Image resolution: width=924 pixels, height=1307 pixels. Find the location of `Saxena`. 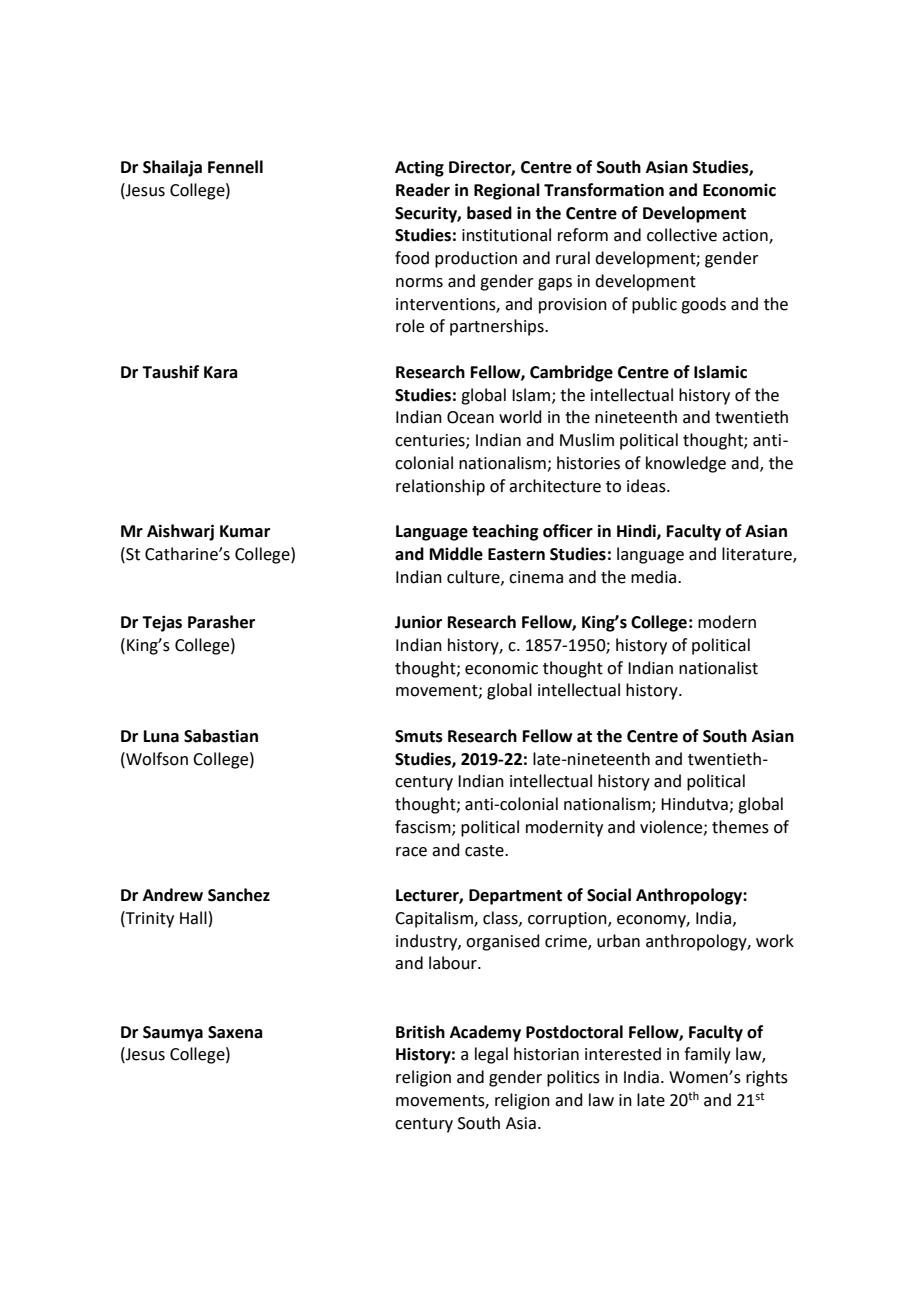

Saxena is located at coordinates (235, 1032).
